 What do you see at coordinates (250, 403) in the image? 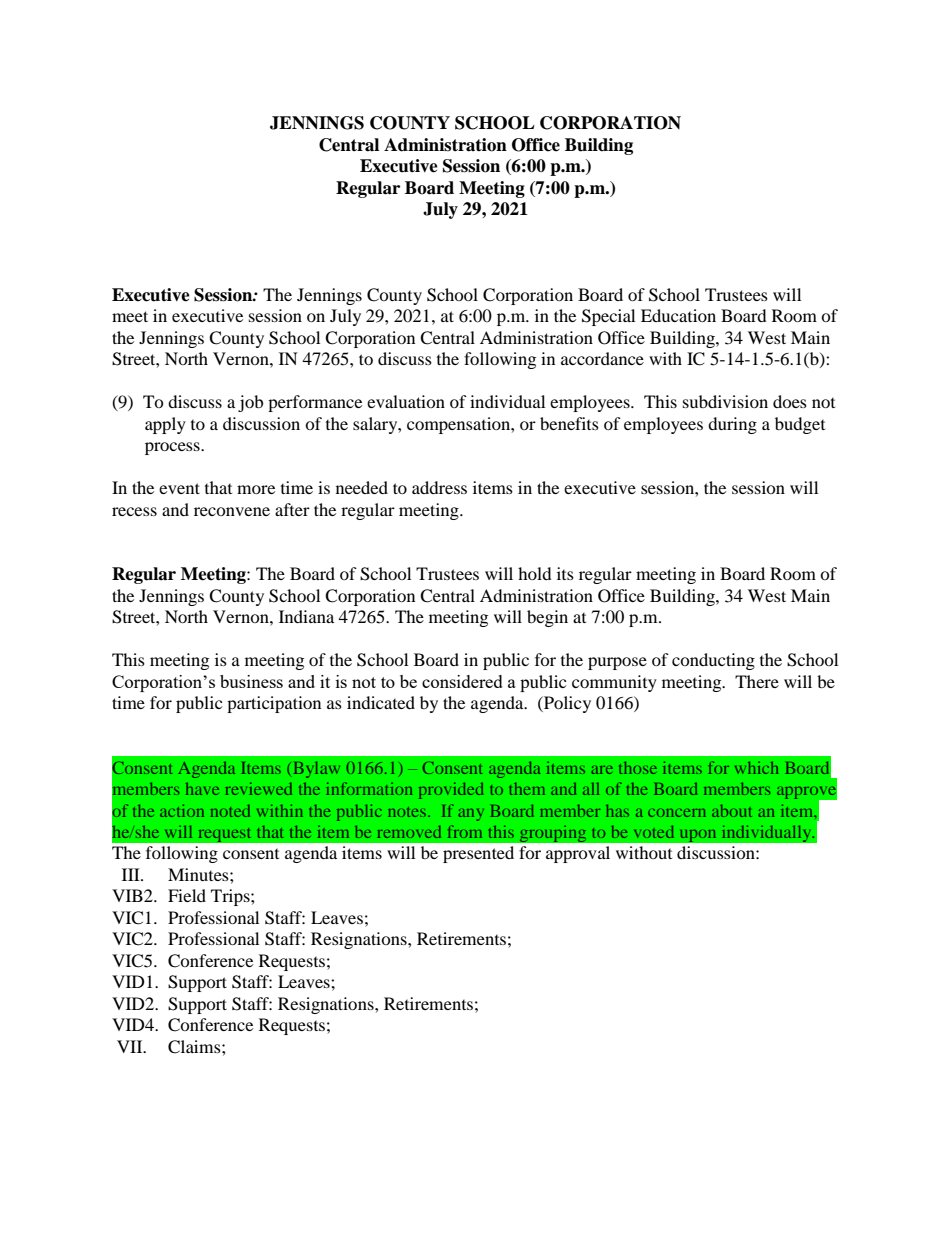
I see `job` at bounding box center [250, 403].
